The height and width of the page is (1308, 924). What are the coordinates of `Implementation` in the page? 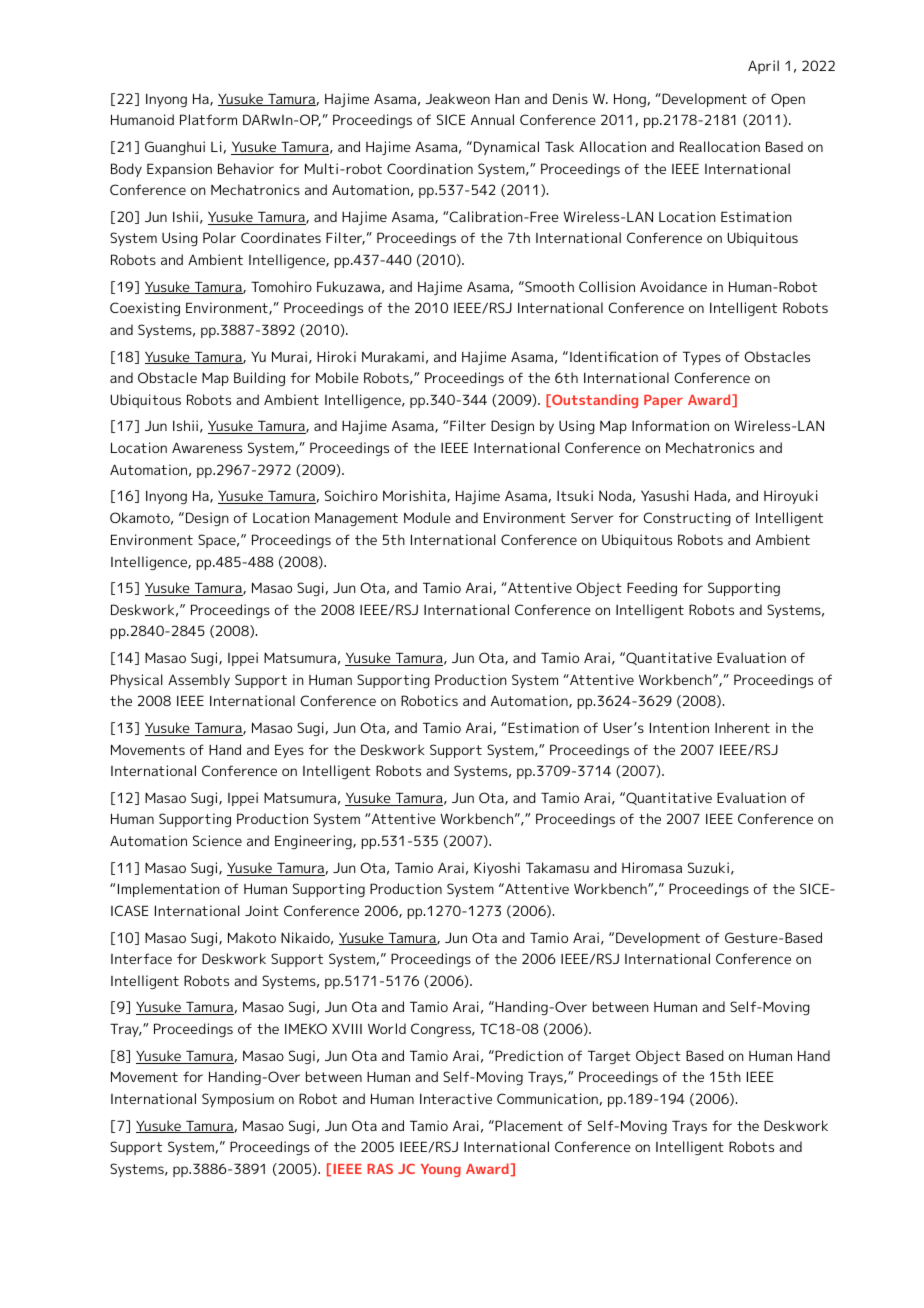 It's located at (169, 890).
